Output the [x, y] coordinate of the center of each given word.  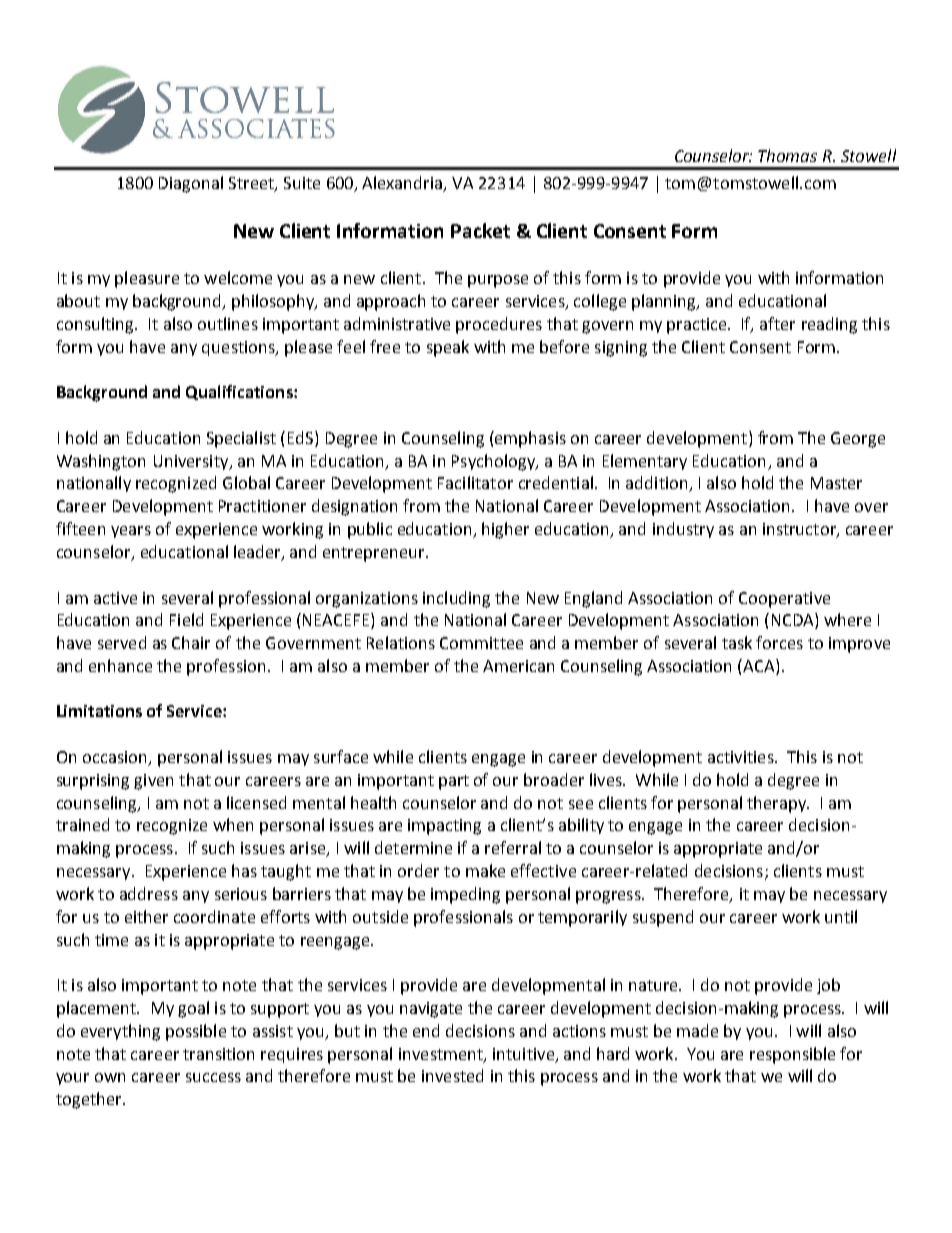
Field [186, 619]
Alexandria [403, 184]
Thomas [787, 155]
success [213, 1077]
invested [452, 1075]
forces [779, 642]
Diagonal [191, 184]
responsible [792, 1055]
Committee [481, 643]
